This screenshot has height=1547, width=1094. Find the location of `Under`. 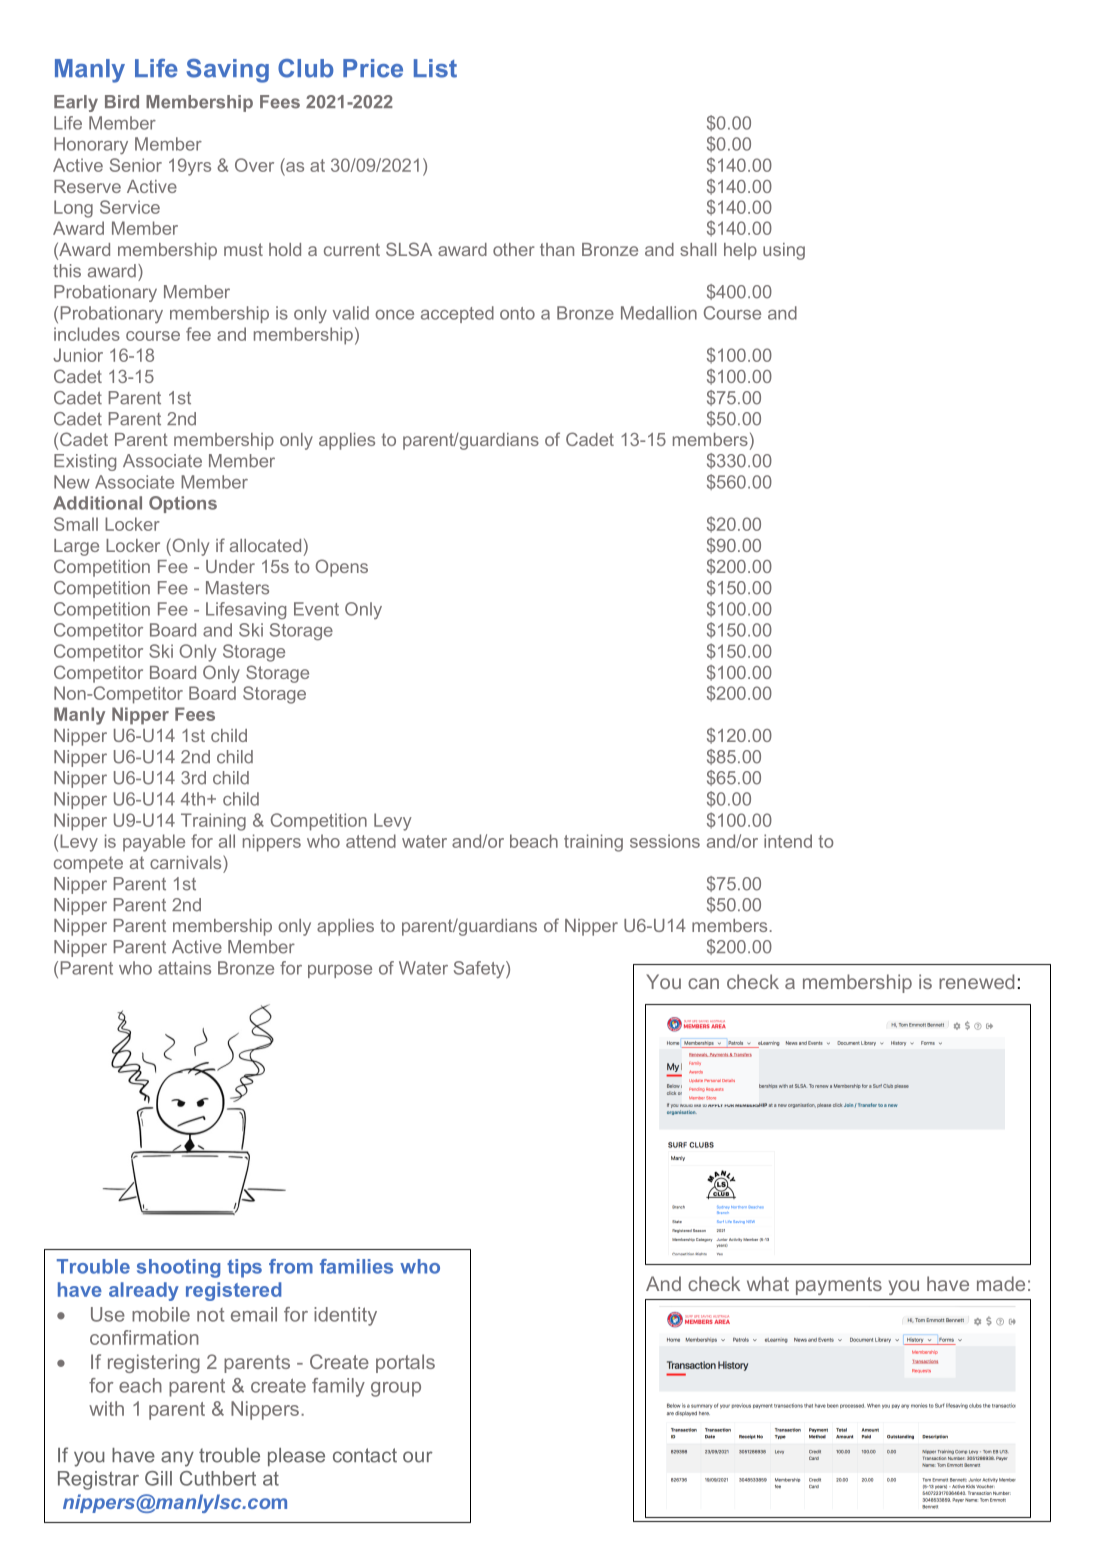

Under is located at coordinates (230, 566).
